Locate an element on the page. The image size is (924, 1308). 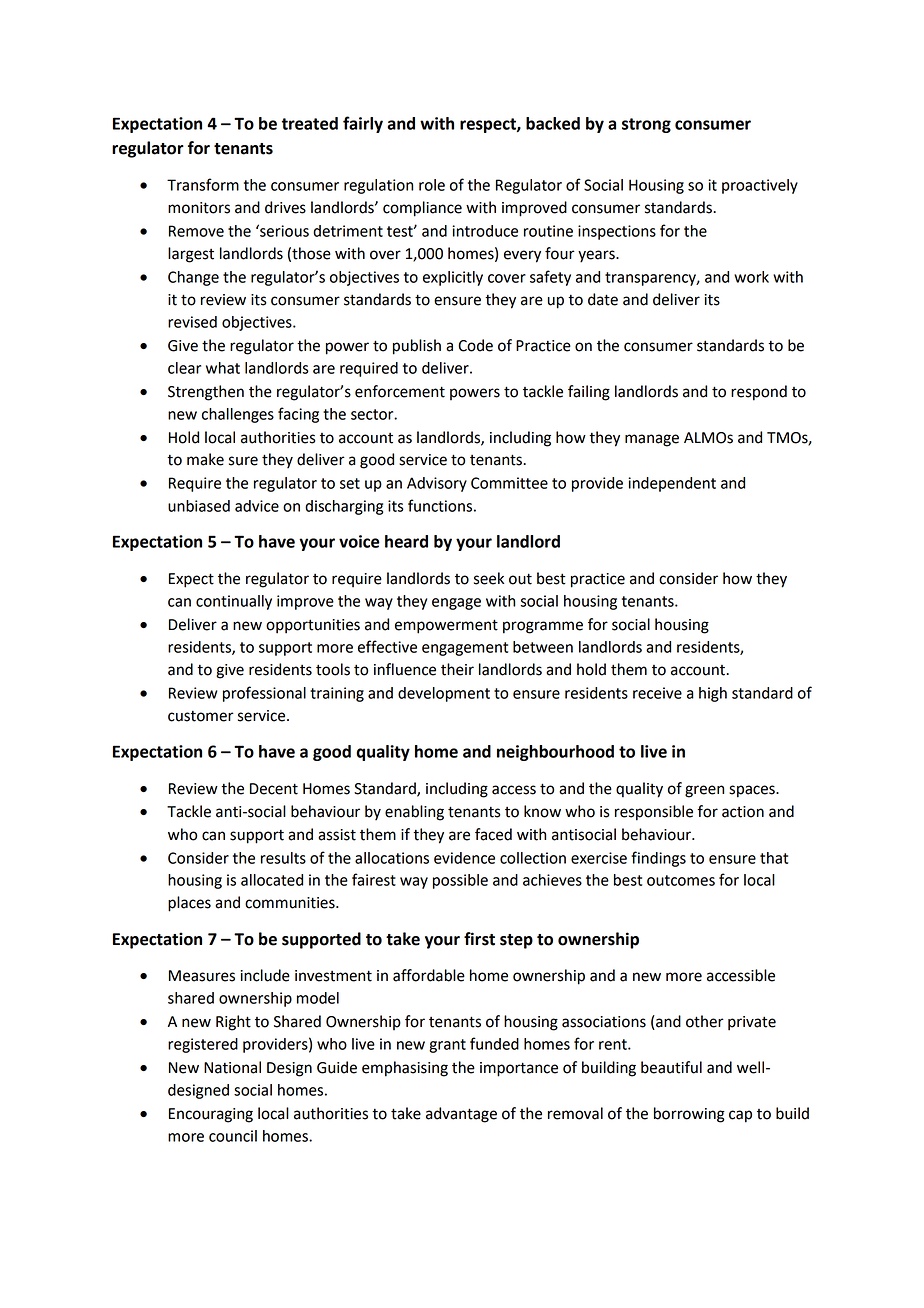
strong is located at coordinates (646, 125).
